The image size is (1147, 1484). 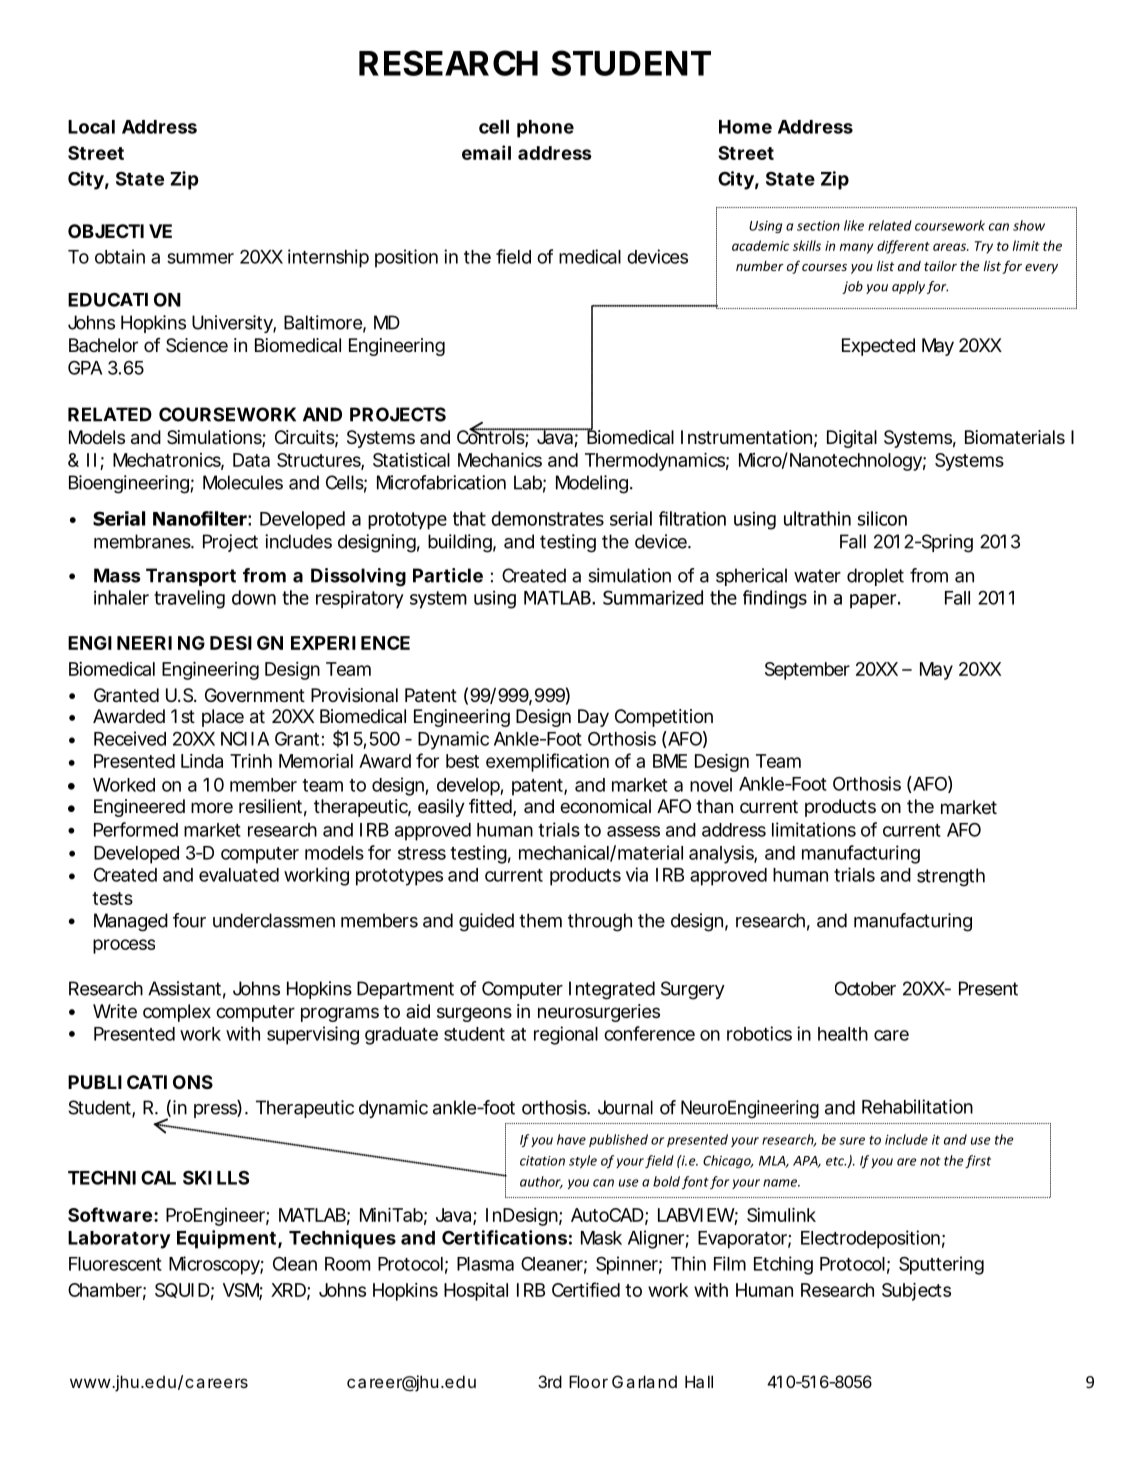 I want to click on Data, so click(x=251, y=460).
